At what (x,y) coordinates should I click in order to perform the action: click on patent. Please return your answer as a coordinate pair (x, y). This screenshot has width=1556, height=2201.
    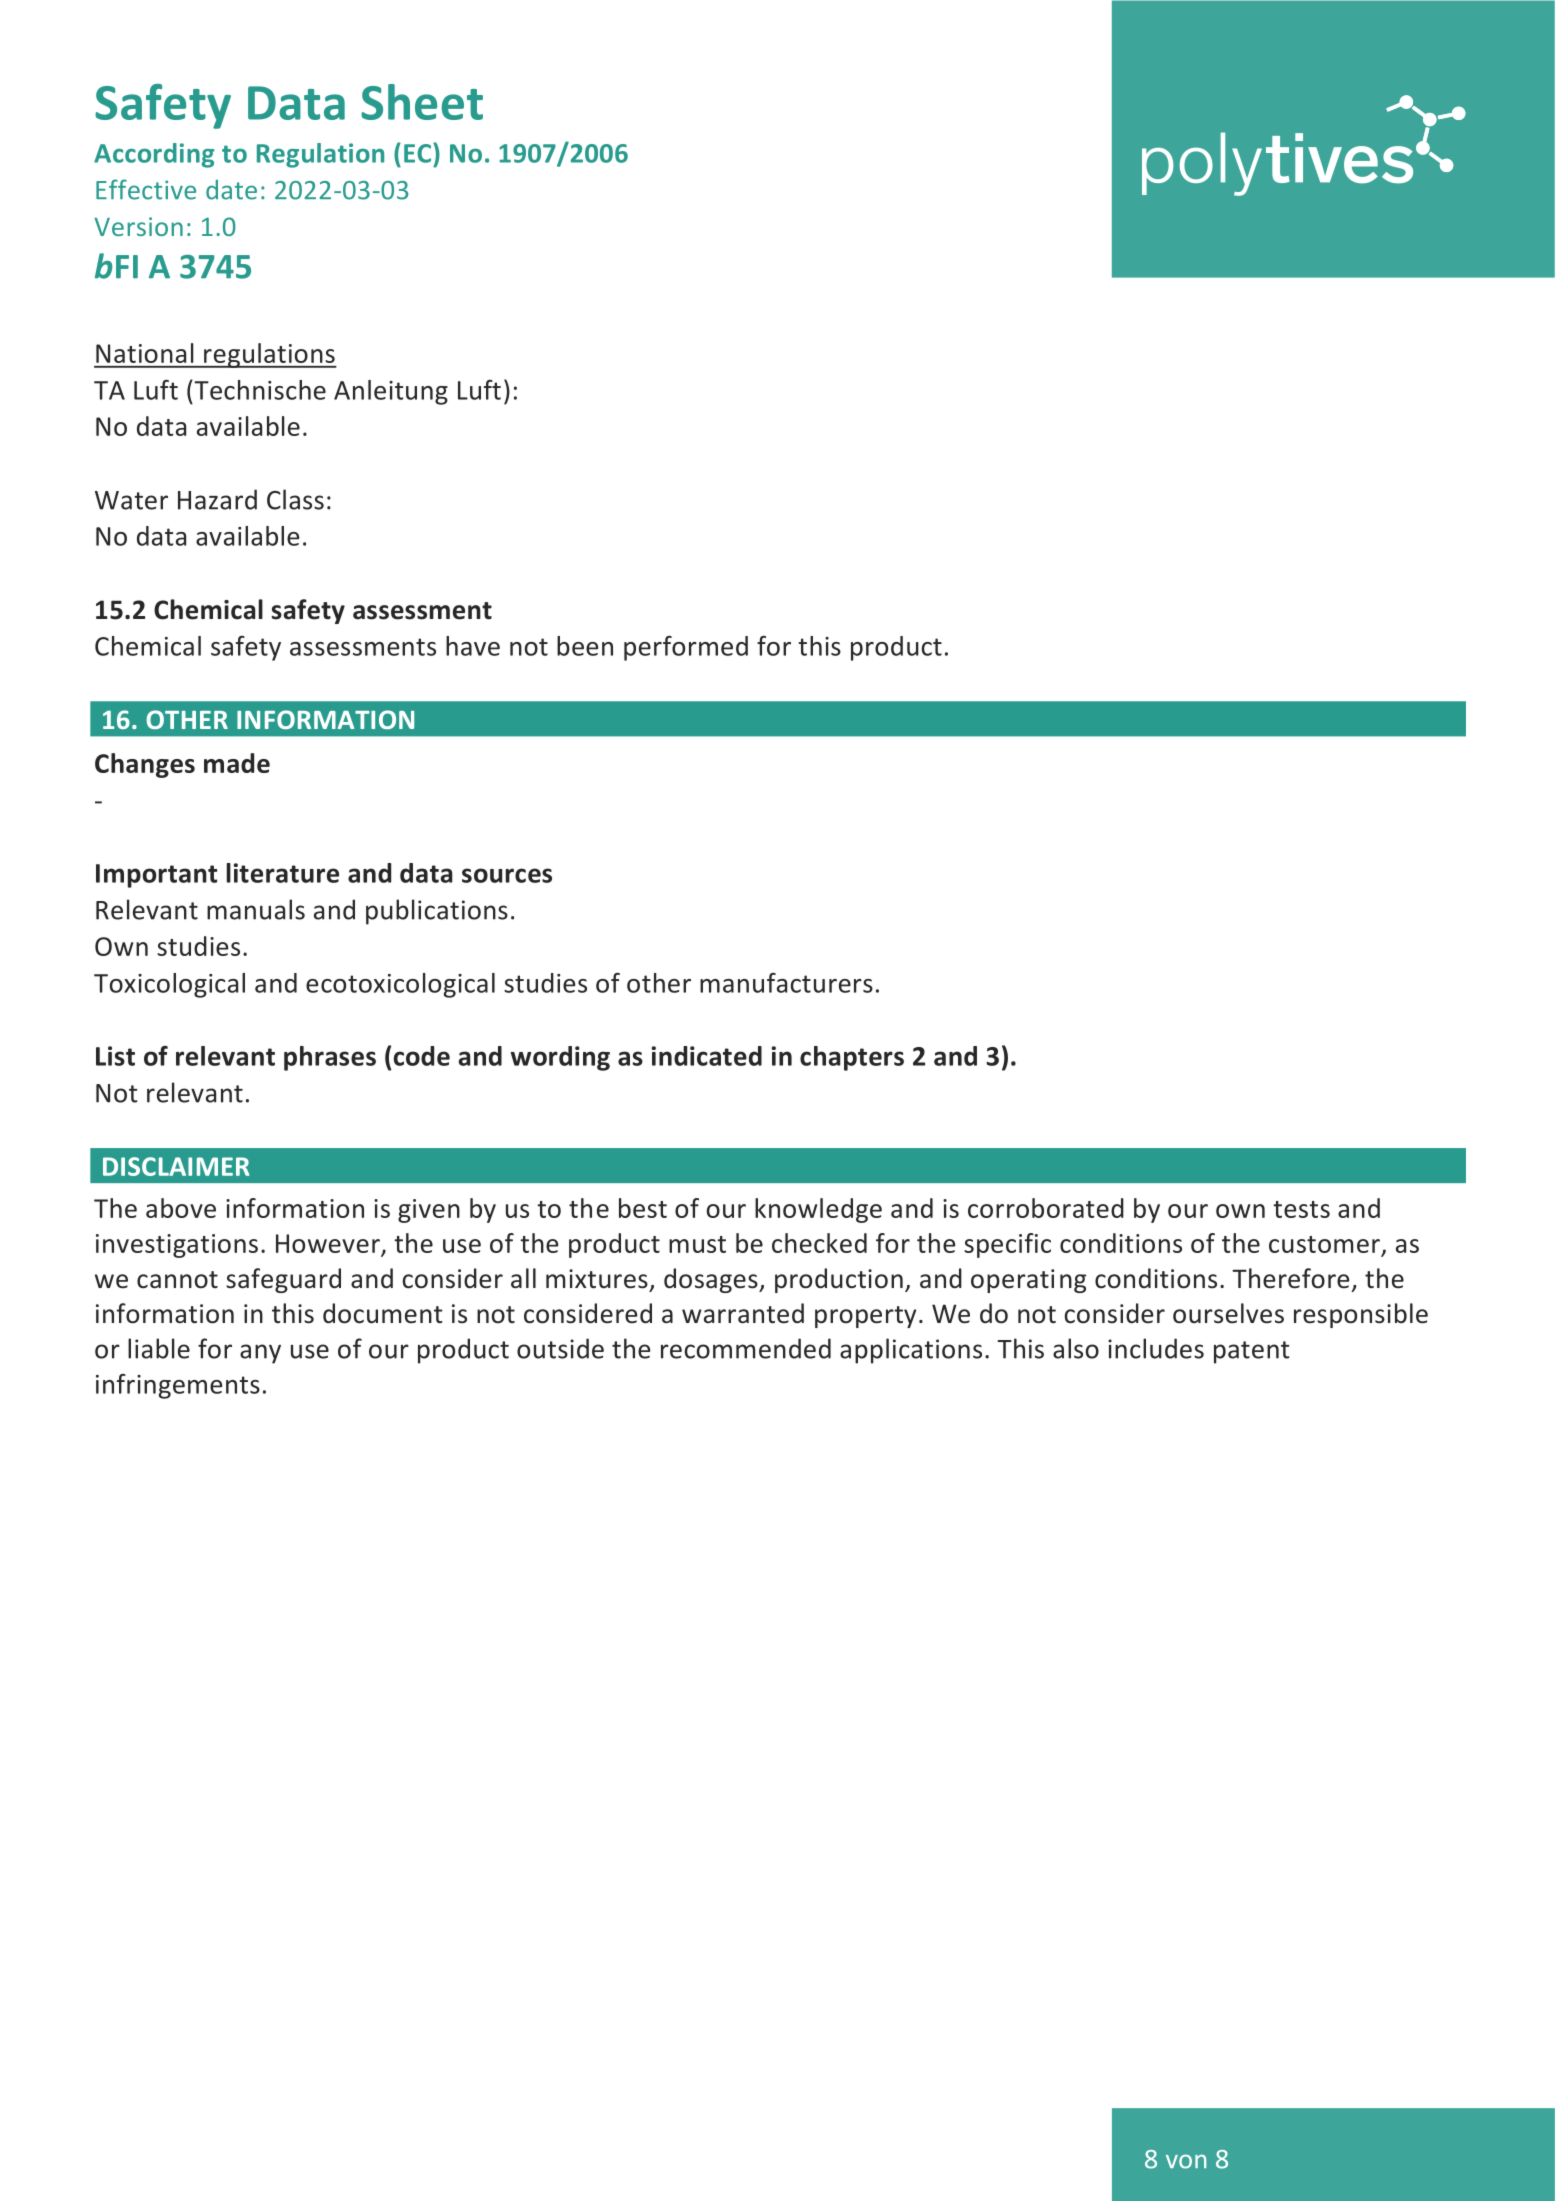
    Looking at the image, I should click on (1251, 1352).
